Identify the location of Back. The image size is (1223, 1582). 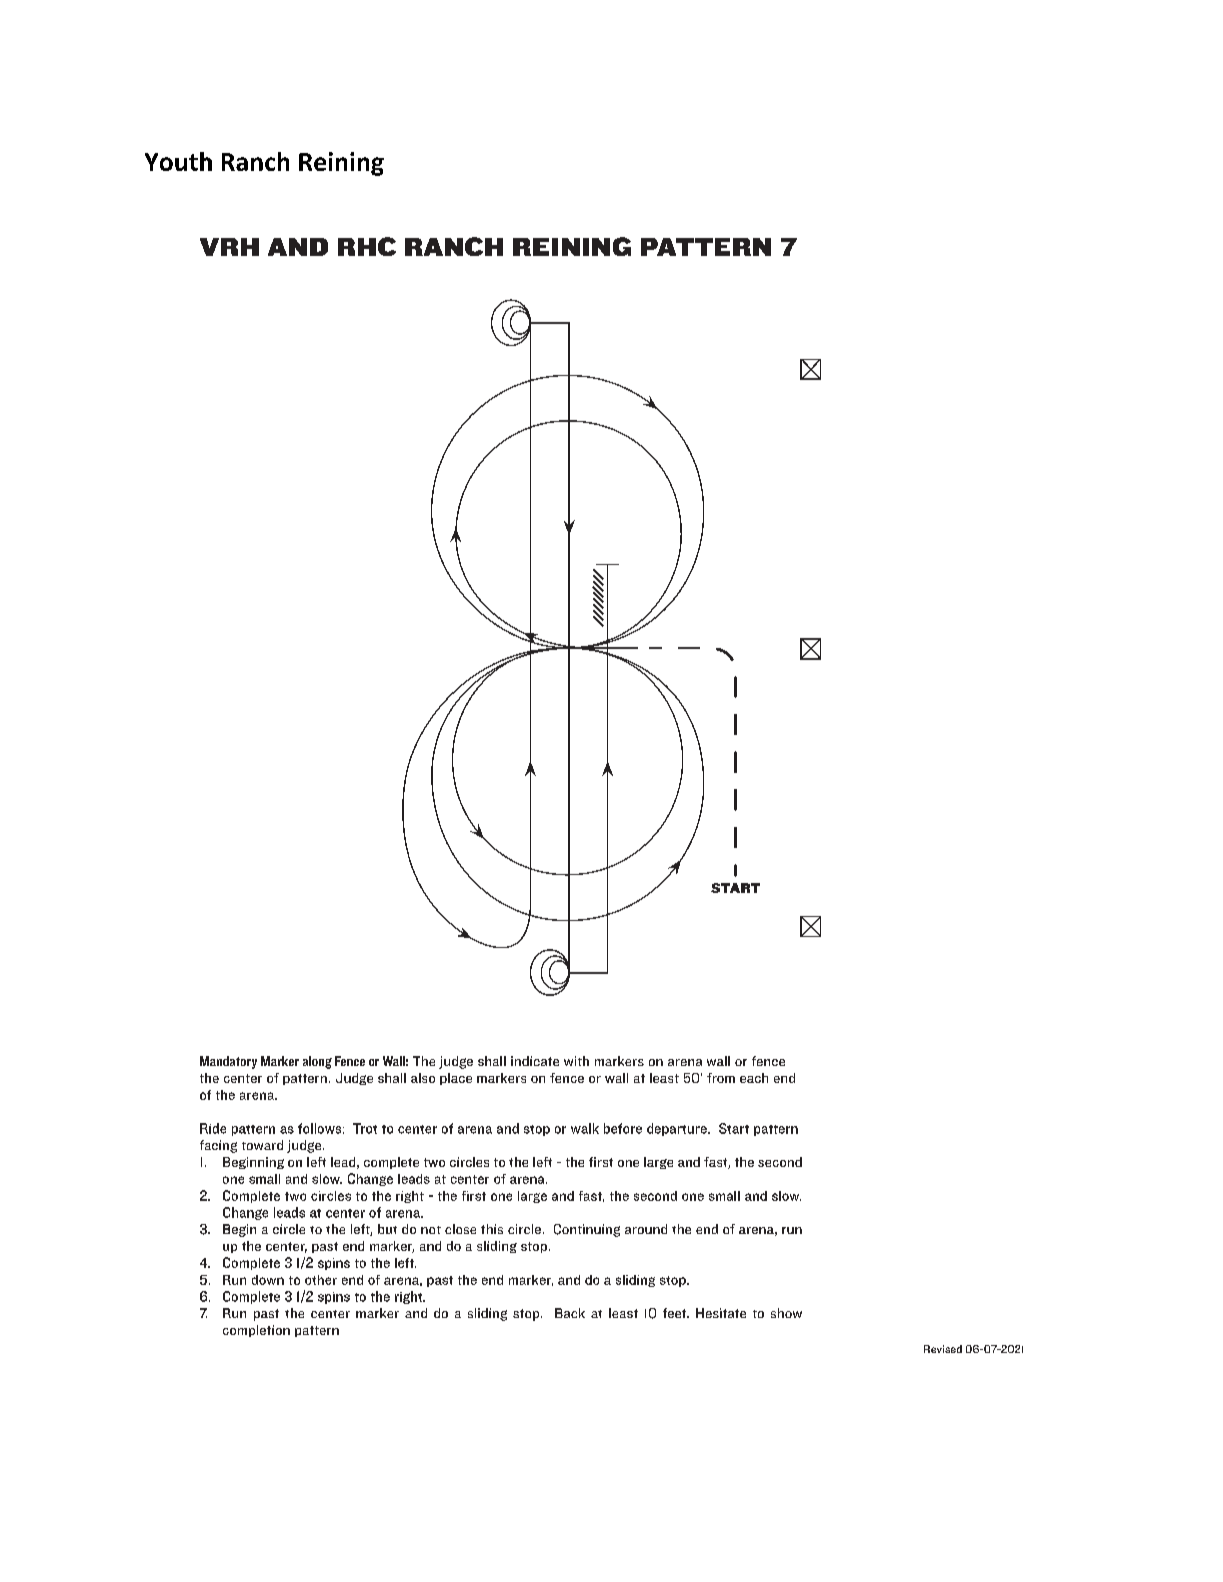
(570, 1313).
